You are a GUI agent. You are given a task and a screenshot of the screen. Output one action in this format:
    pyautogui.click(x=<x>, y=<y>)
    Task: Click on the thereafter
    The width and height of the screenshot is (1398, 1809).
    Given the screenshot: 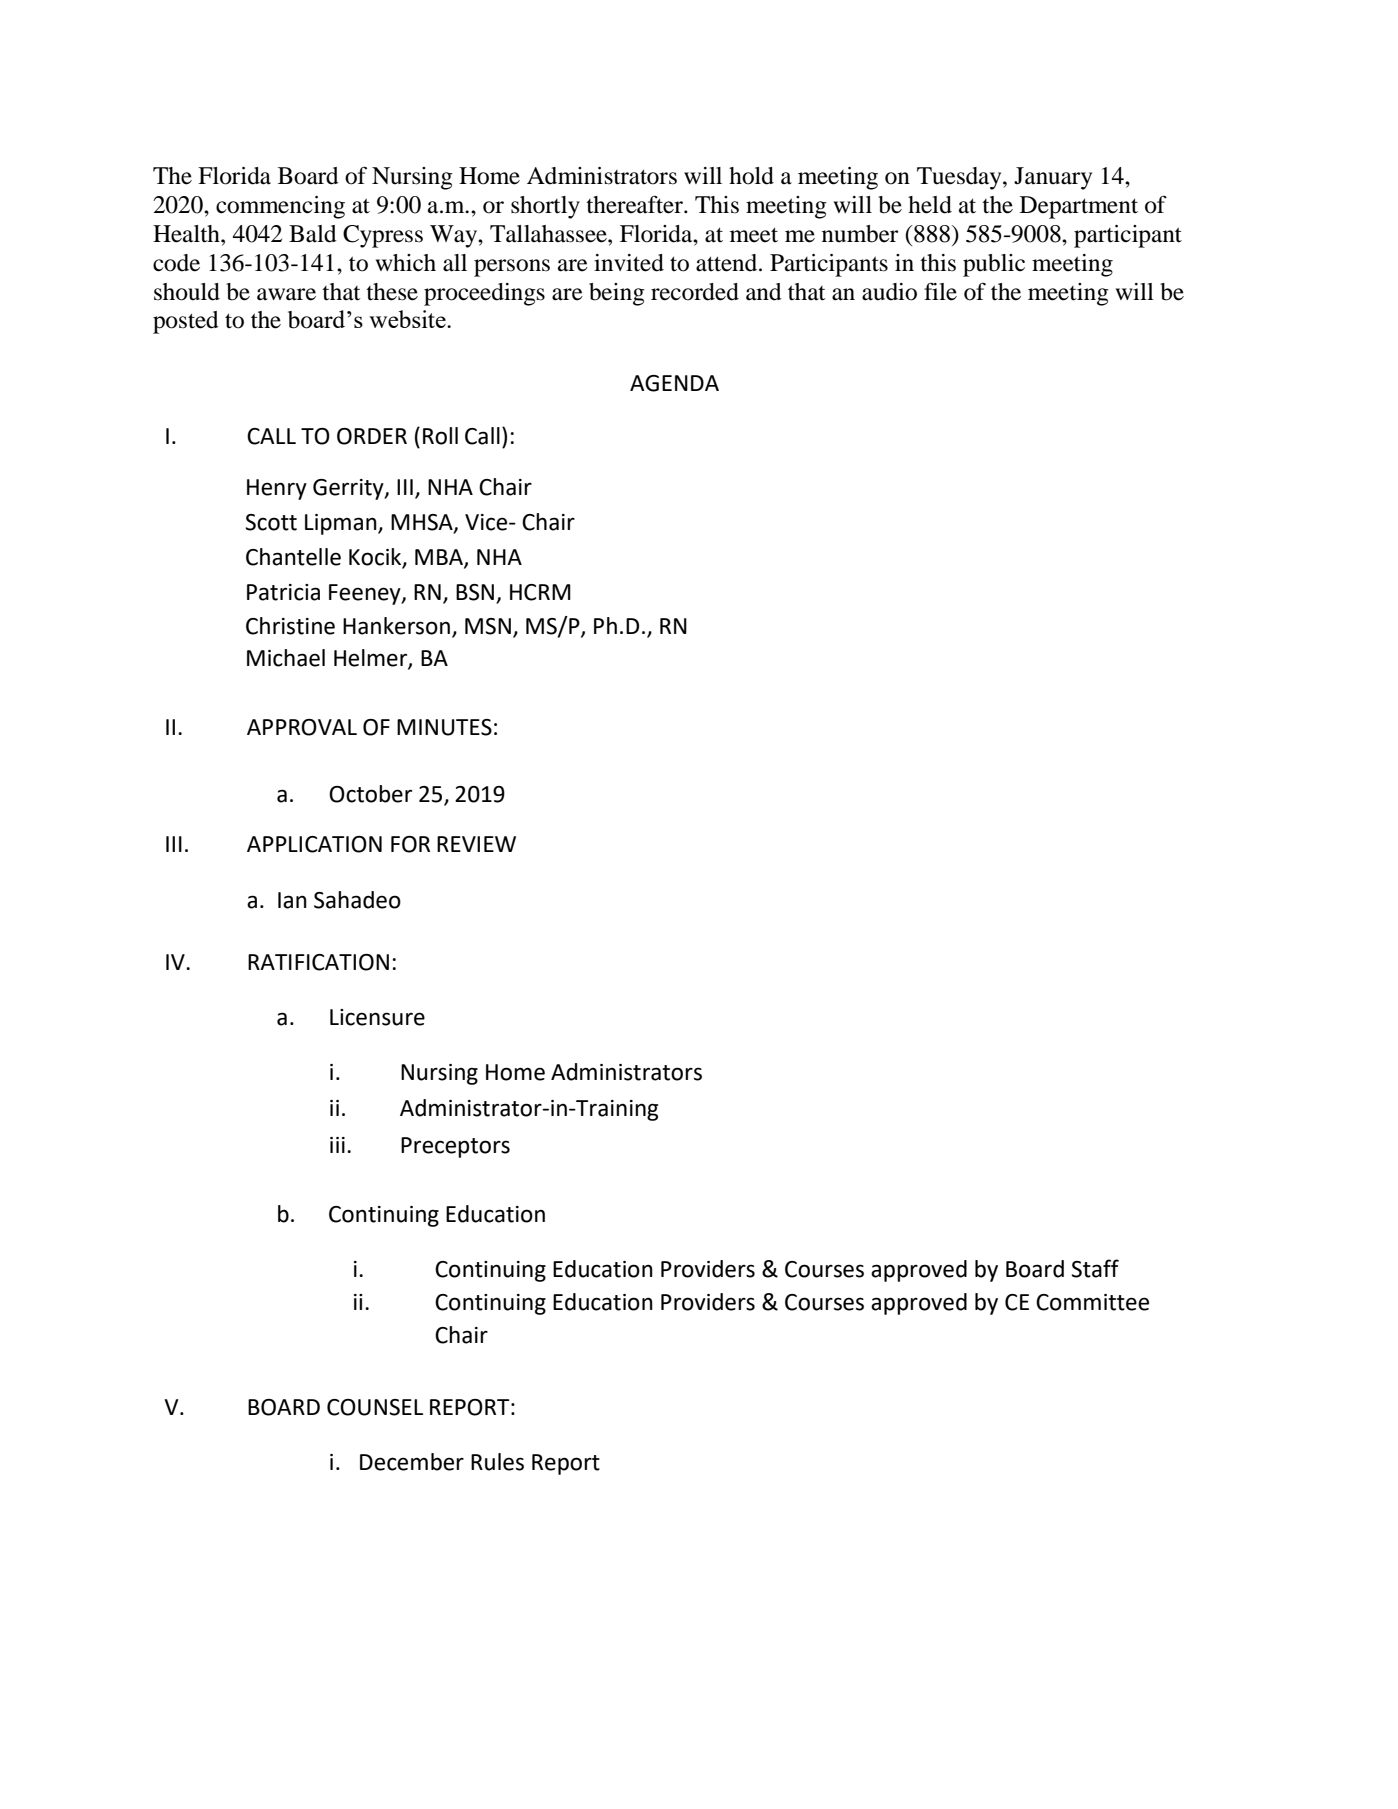 What is the action you would take?
    pyautogui.click(x=635, y=204)
